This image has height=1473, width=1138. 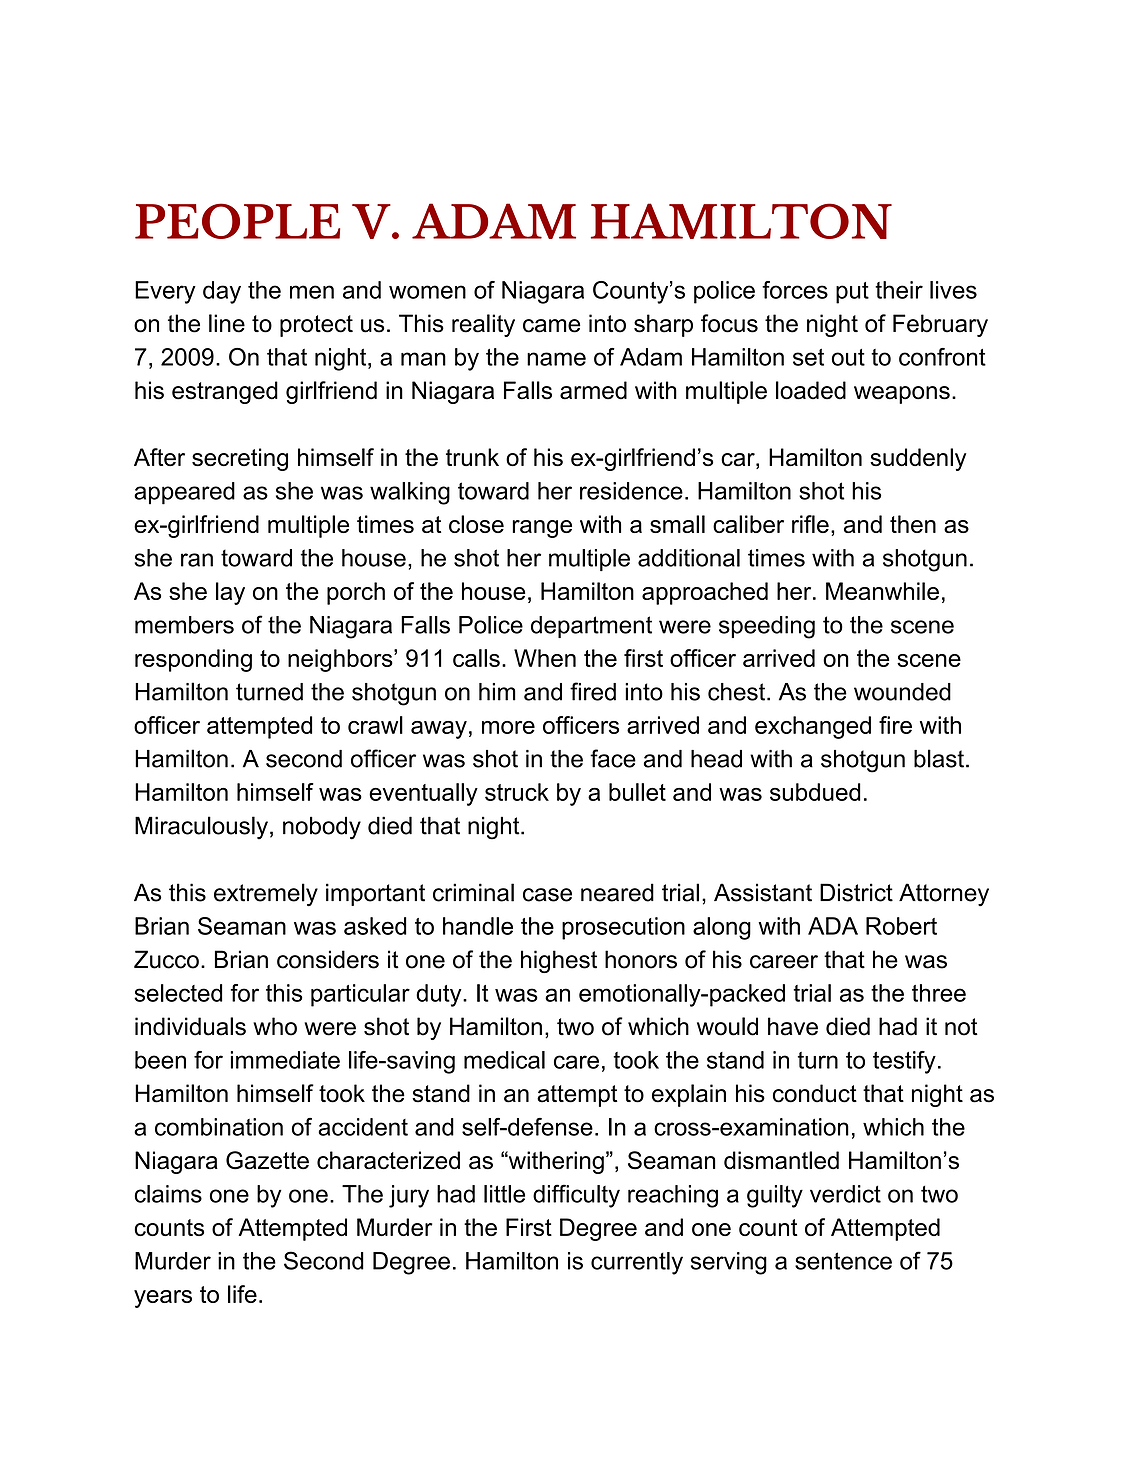 I want to click on suddenly, so click(x=918, y=459).
